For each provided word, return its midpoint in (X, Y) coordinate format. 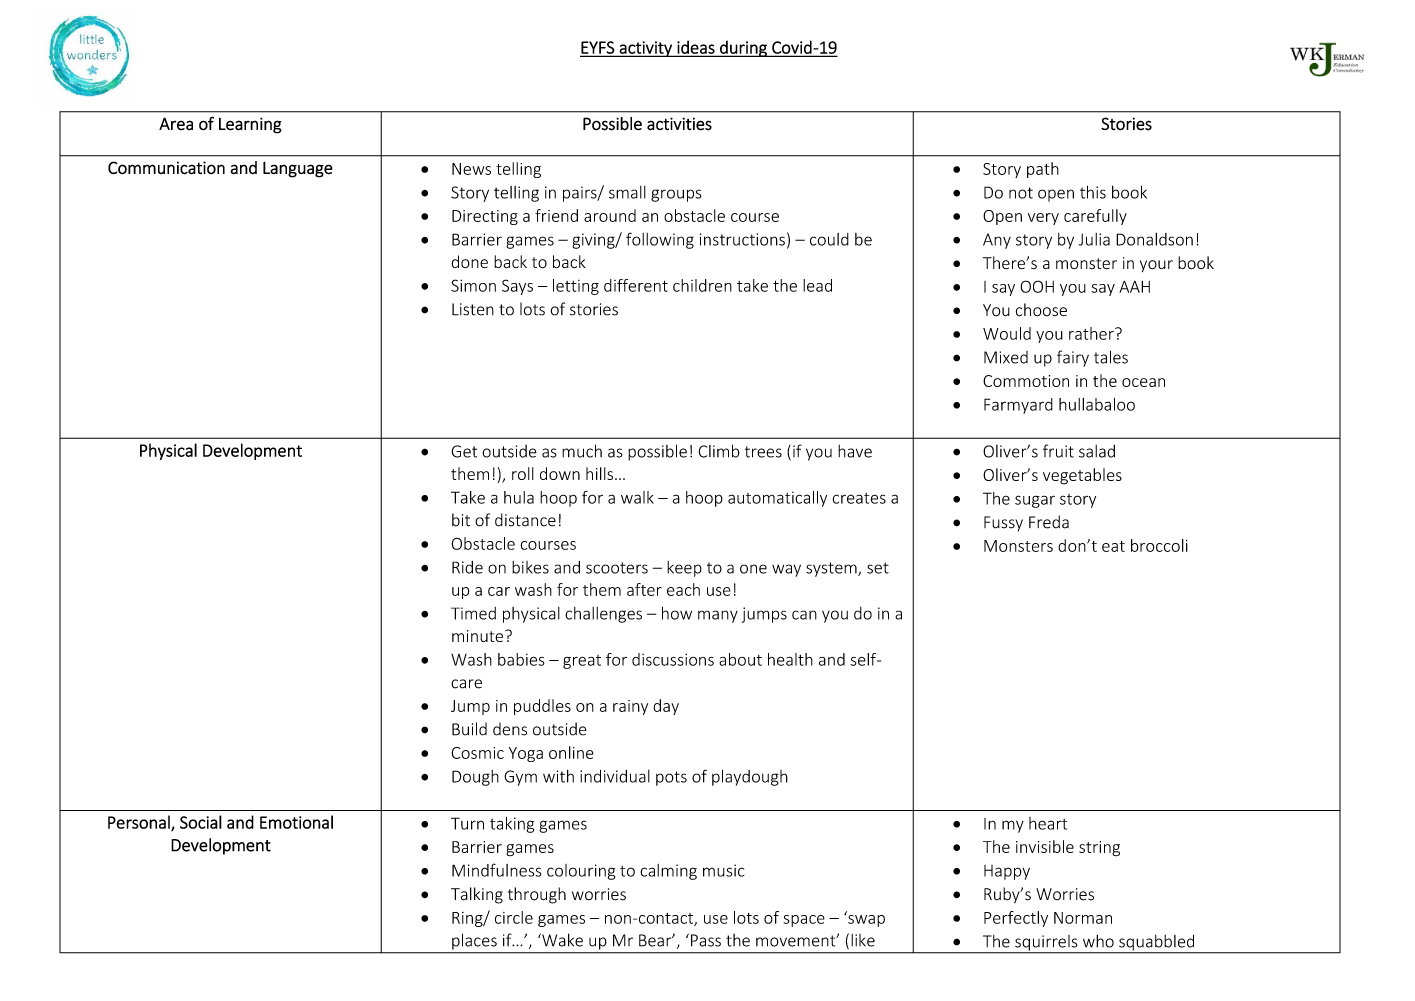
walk (637, 497)
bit (461, 520)
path (1043, 170)
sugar (1035, 501)
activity (645, 49)
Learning (250, 125)
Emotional (296, 822)
